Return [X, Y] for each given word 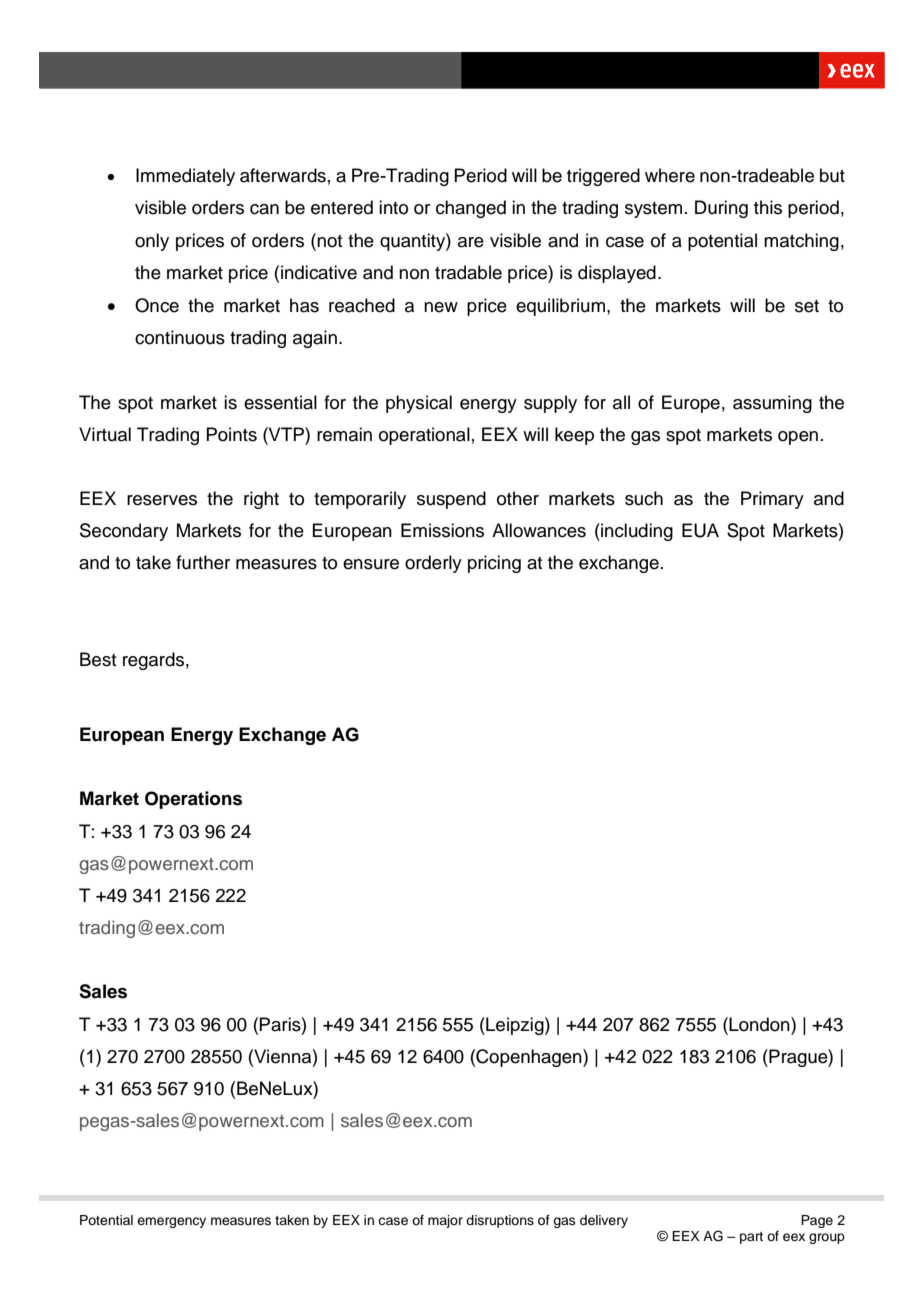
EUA [700, 530]
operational [424, 436]
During [721, 209]
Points [231, 434]
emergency [171, 1222]
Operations [193, 800]
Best [98, 659]
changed [471, 209]
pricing [494, 564]
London [760, 1024]
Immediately [185, 177]
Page [817, 1221]
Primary [772, 500]
